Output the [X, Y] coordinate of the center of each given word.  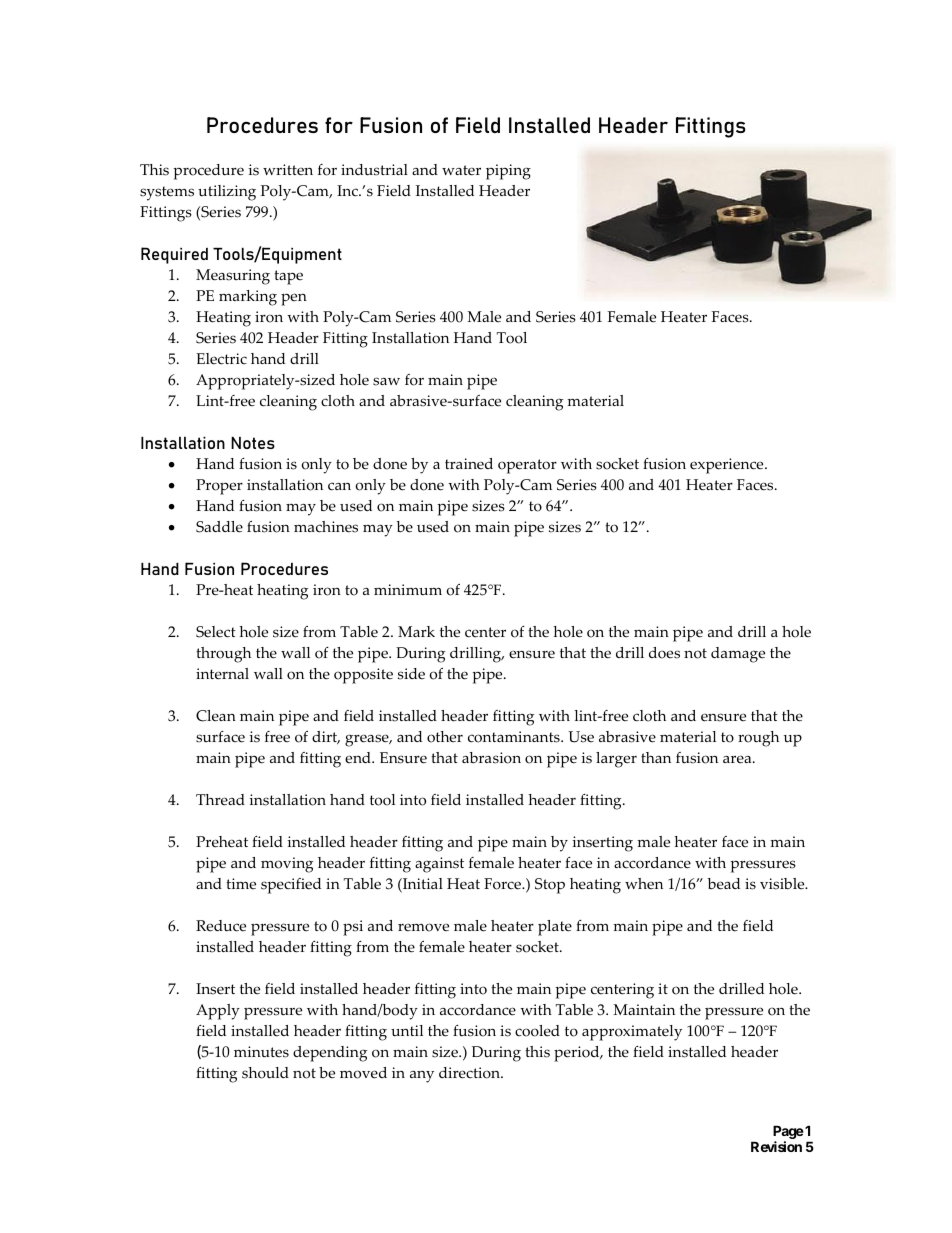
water [461, 170]
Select [216, 632]
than [656, 757]
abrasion [491, 758]
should [265, 1073]
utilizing [227, 193]
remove [423, 927]
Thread [220, 800]
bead [723, 884]
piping [508, 172]
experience [728, 466]
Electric [221, 359]
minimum [408, 590]
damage [738, 655]
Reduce [221, 926]
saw [386, 381]
